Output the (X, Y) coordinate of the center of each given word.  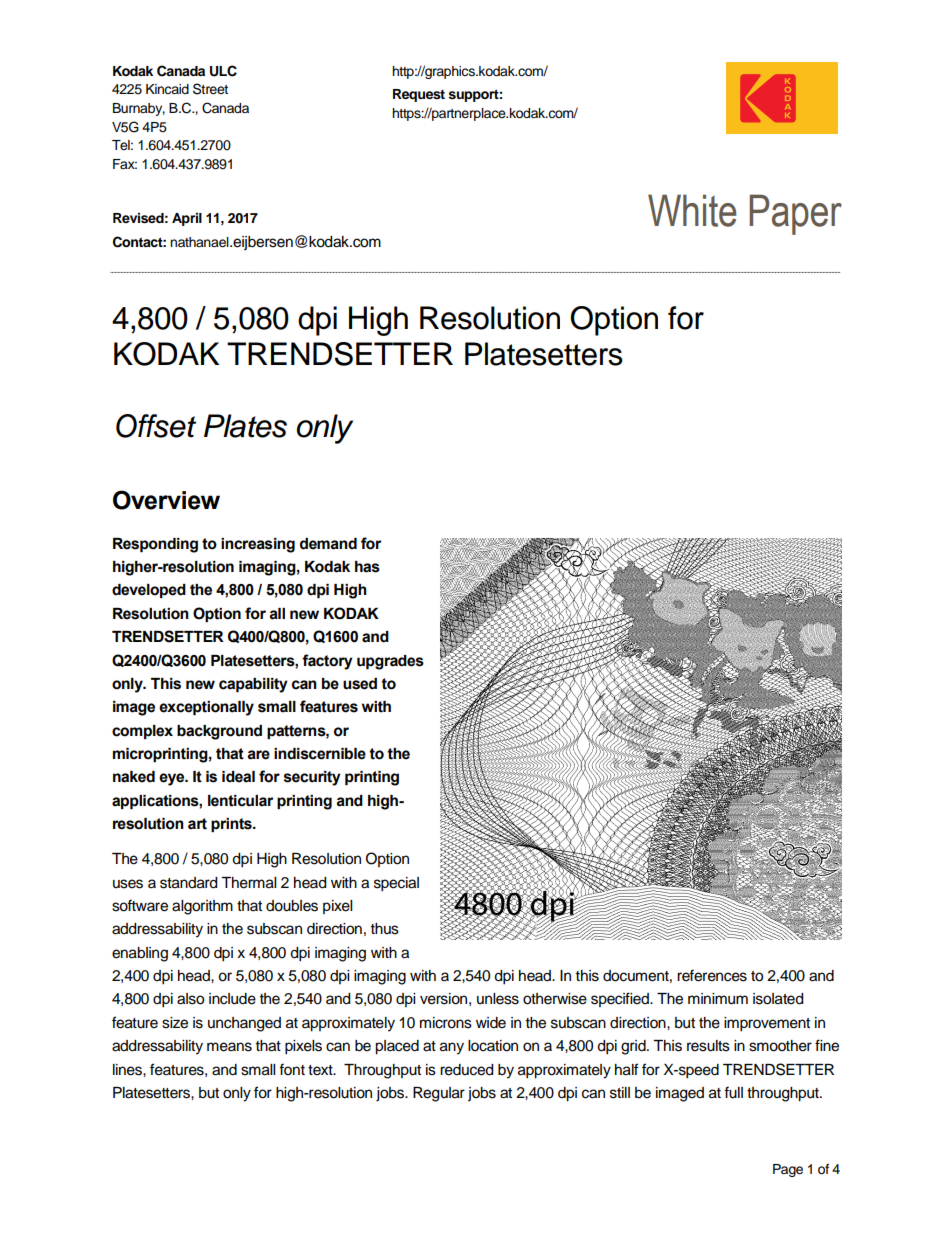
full (733, 1092)
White (692, 210)
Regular (439, 1094)
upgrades (390, 662)
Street (210, 89)
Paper (795, 214)
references (712, 975)
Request (419, 95)
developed (149, 591)
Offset (156, 426)
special (396, 884)
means (229, 1047)
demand (328, 544)
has (367, 567)
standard (188, 883)
